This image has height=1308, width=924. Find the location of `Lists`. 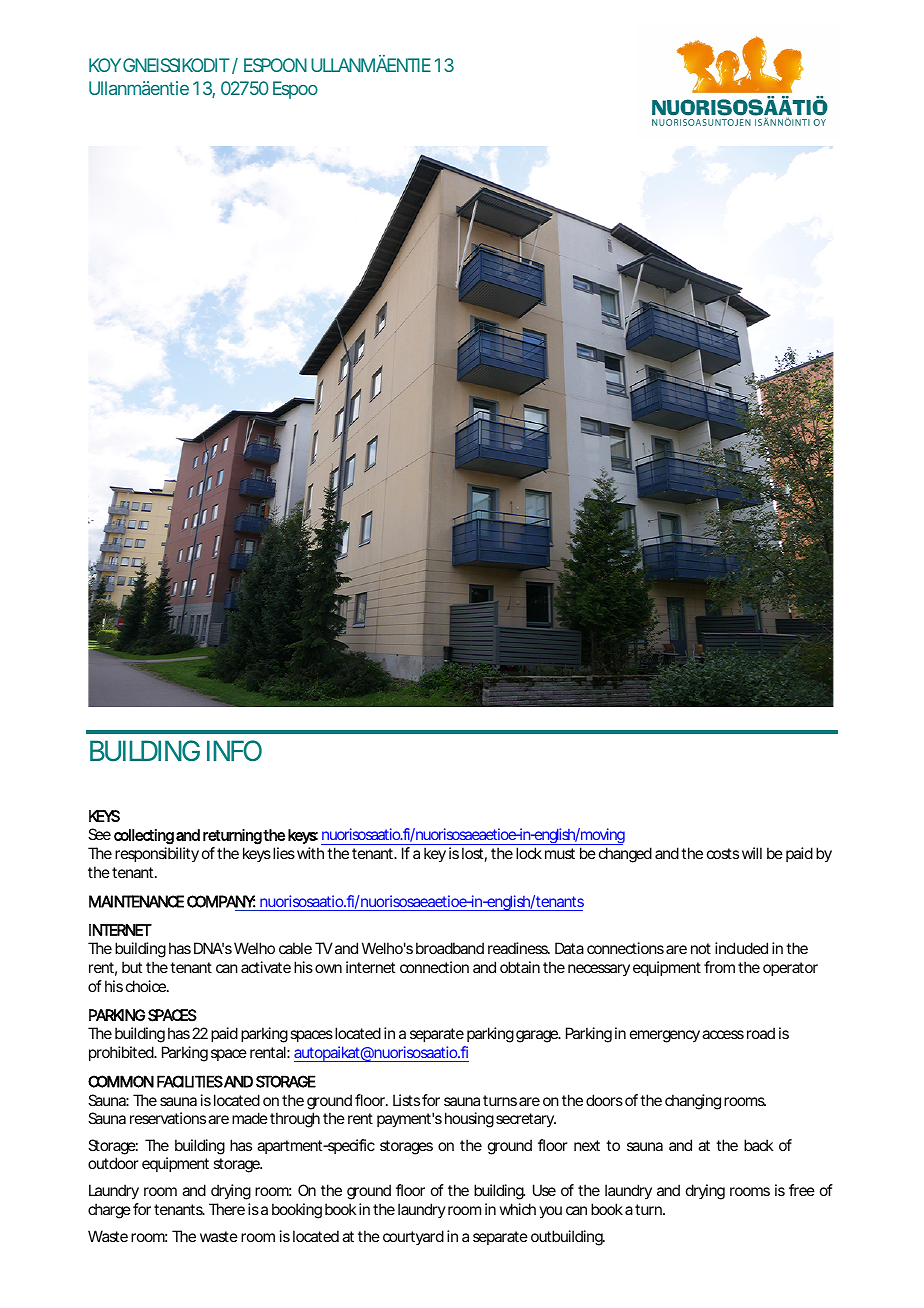

Lists is located at coordinates (406, 1100).
